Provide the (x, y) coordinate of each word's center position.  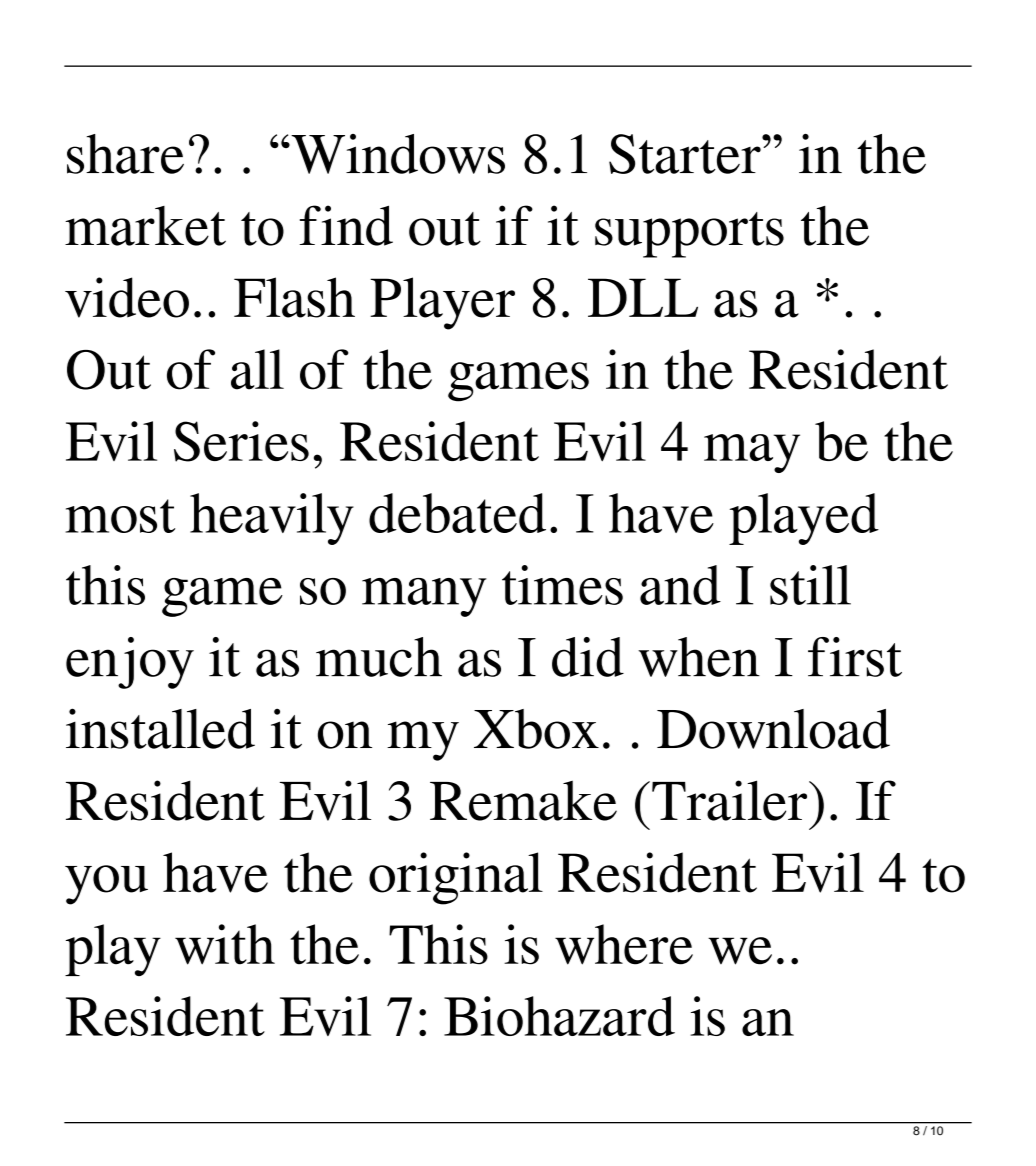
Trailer (731, 800)
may (752, 453)
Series (241, 441)
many (424, 597)
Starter (686, 154)
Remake (523, 800)
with (225, 944)
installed (160, 728)
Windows (397, 154)
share (125, 154)
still (810, 585)
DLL (643, 297)
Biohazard (559, 1016)
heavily (272, 519)
